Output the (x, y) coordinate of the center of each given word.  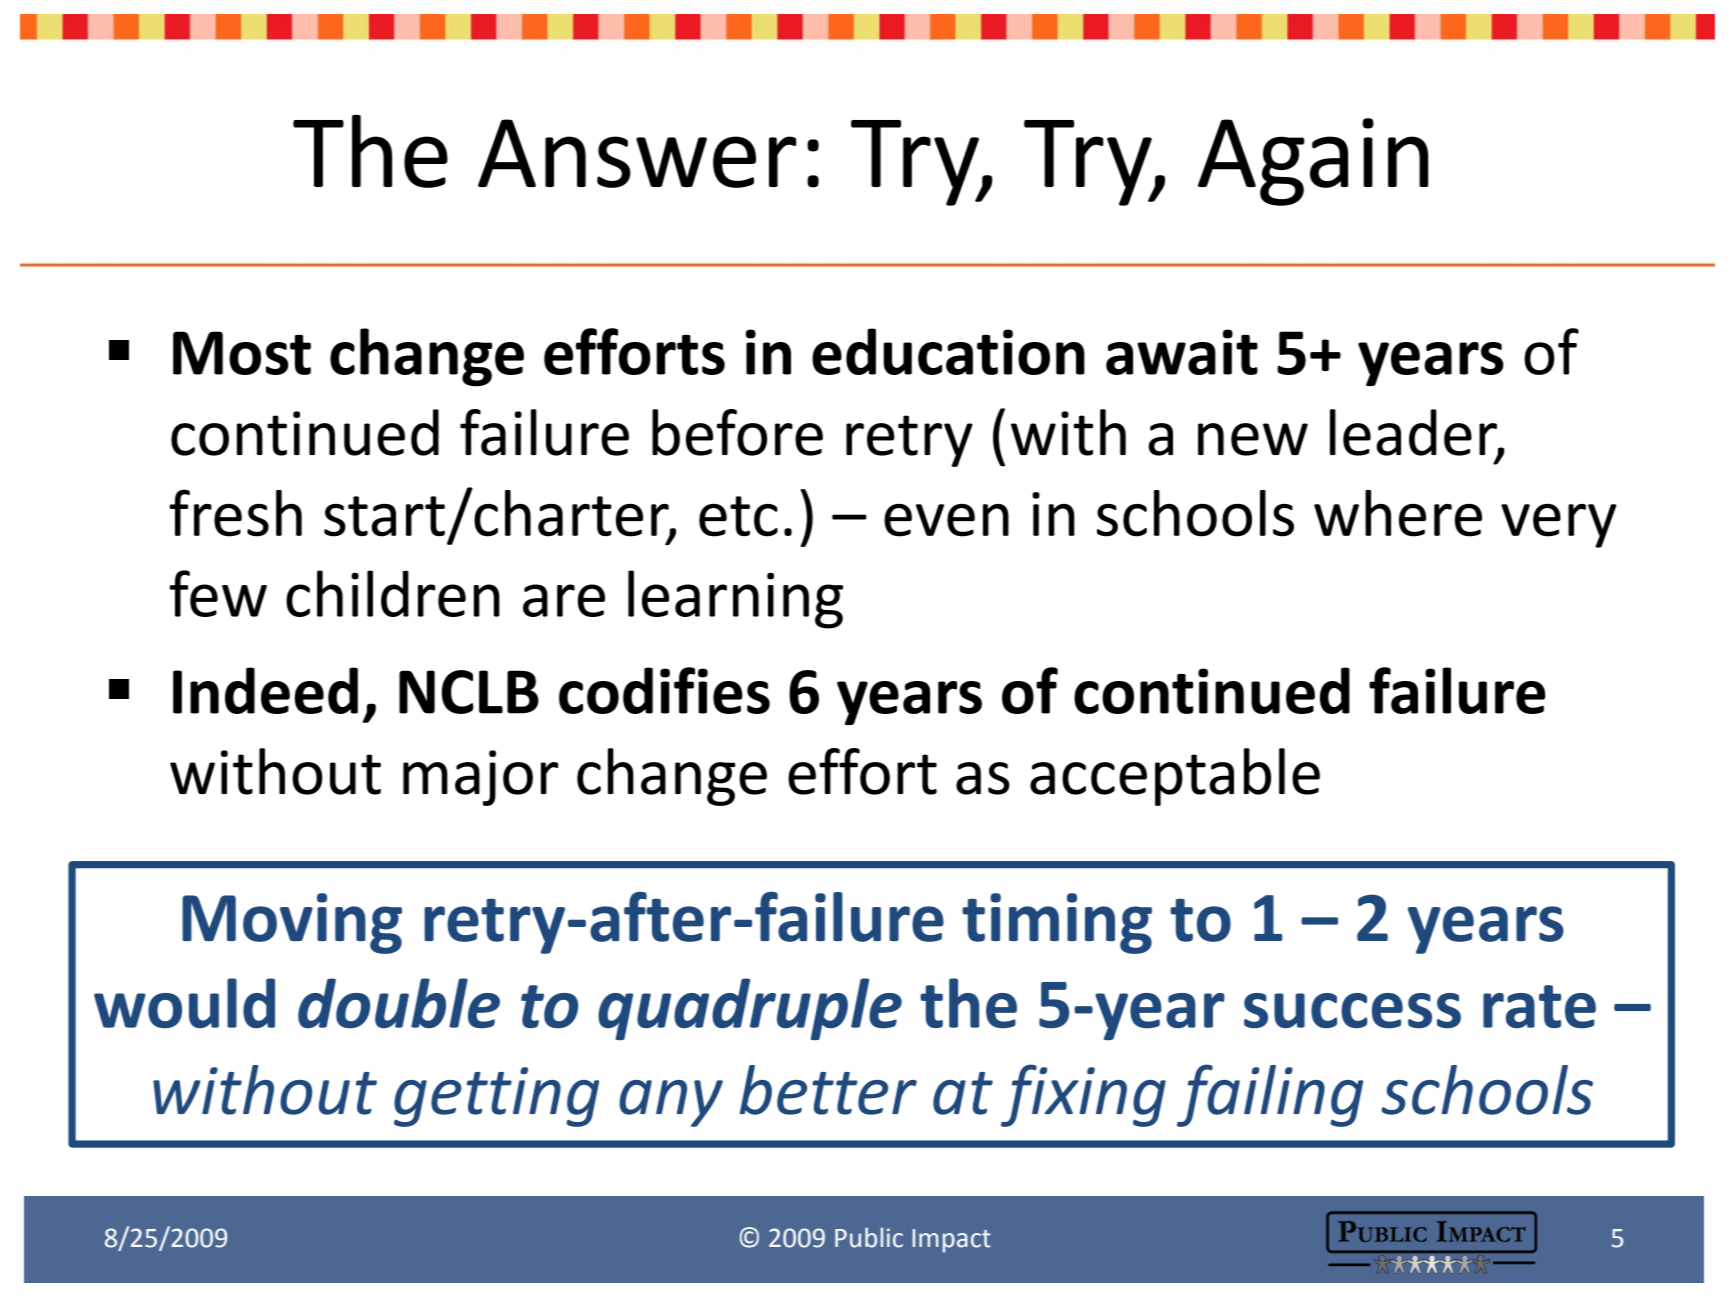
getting (496, 1097)
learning (735, 599)
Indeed (265, 690)
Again (1313, 162)
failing (1270, 1095)
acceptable (1175, 777)
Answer (637, 153)
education (948, 351)
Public (869, 1237)
